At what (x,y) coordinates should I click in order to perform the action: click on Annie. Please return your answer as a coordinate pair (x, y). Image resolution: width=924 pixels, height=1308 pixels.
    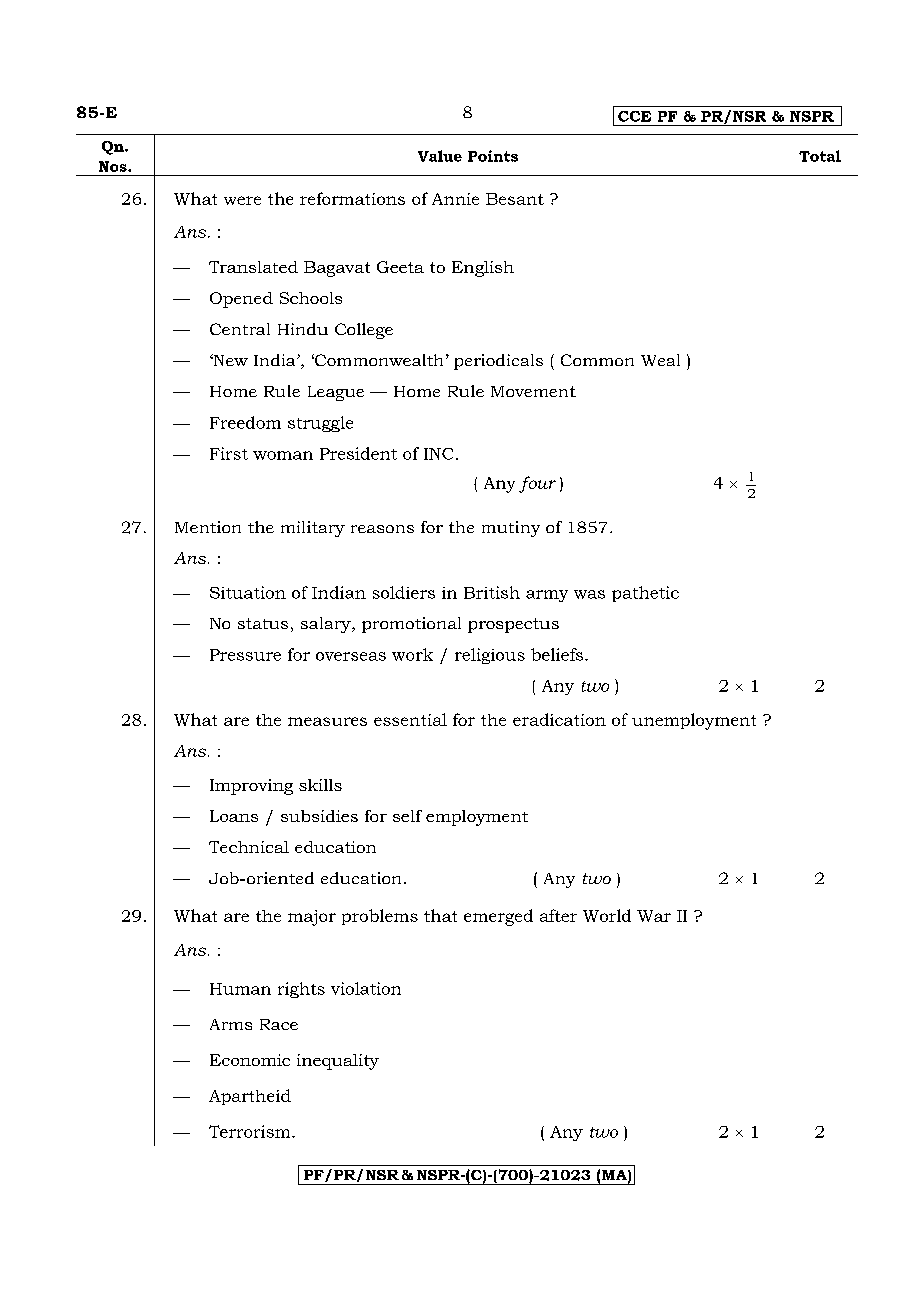
    Looking at the image, I should click on (455, 199).
